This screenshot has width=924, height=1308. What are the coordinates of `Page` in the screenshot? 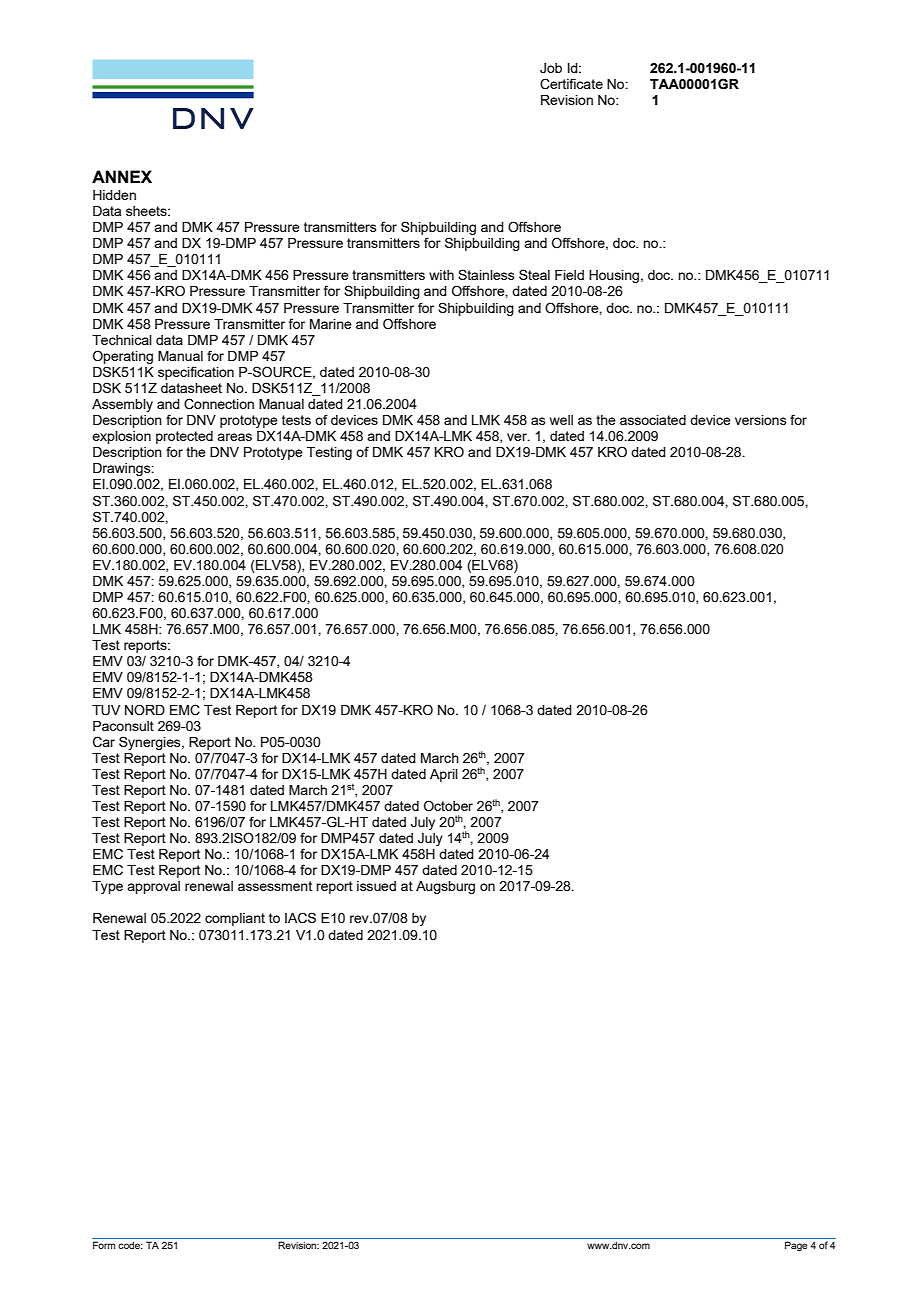 It's located at (796, 1246).
